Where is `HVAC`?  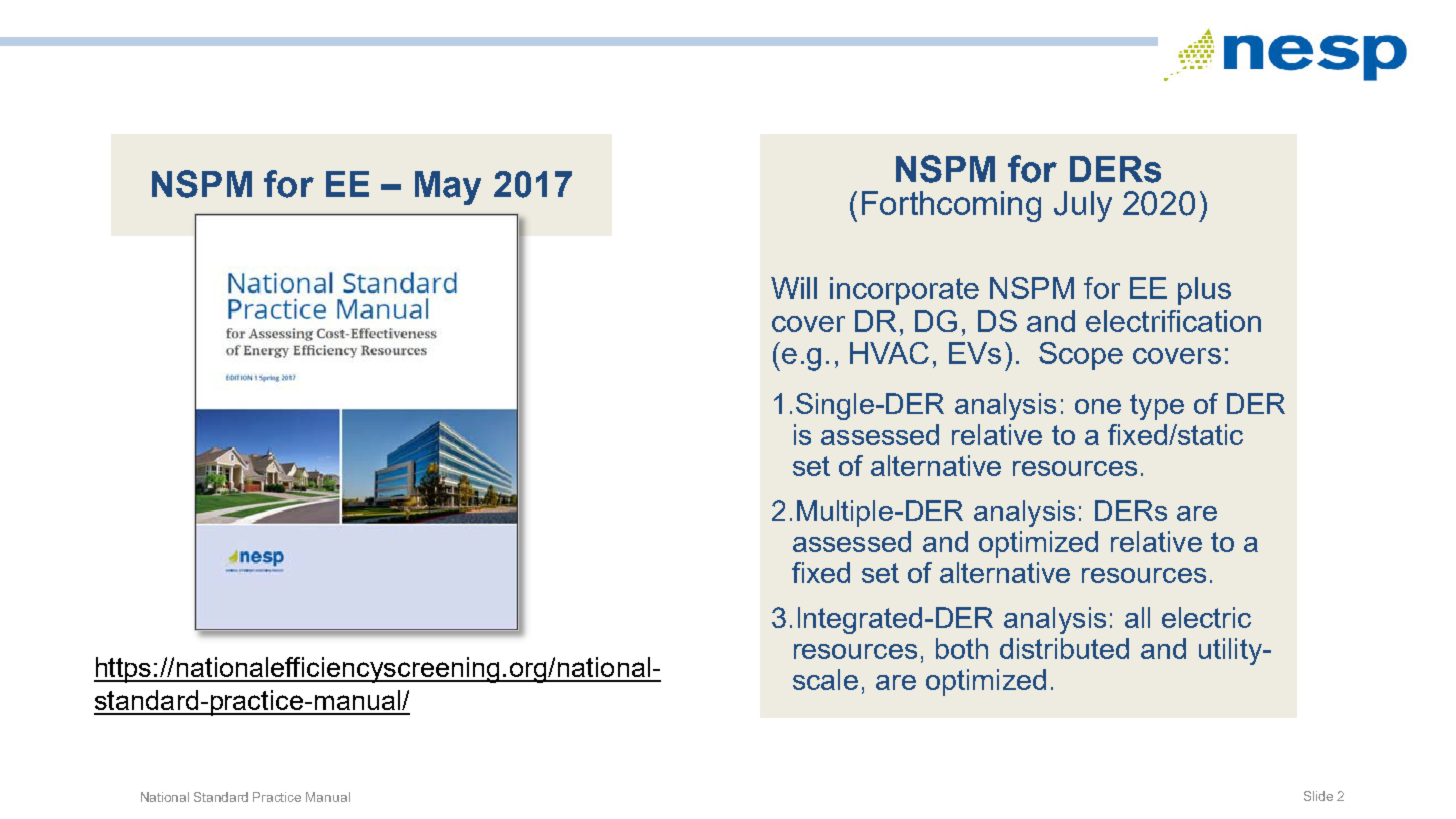
HVAC is located at coordinates (889, 353).
